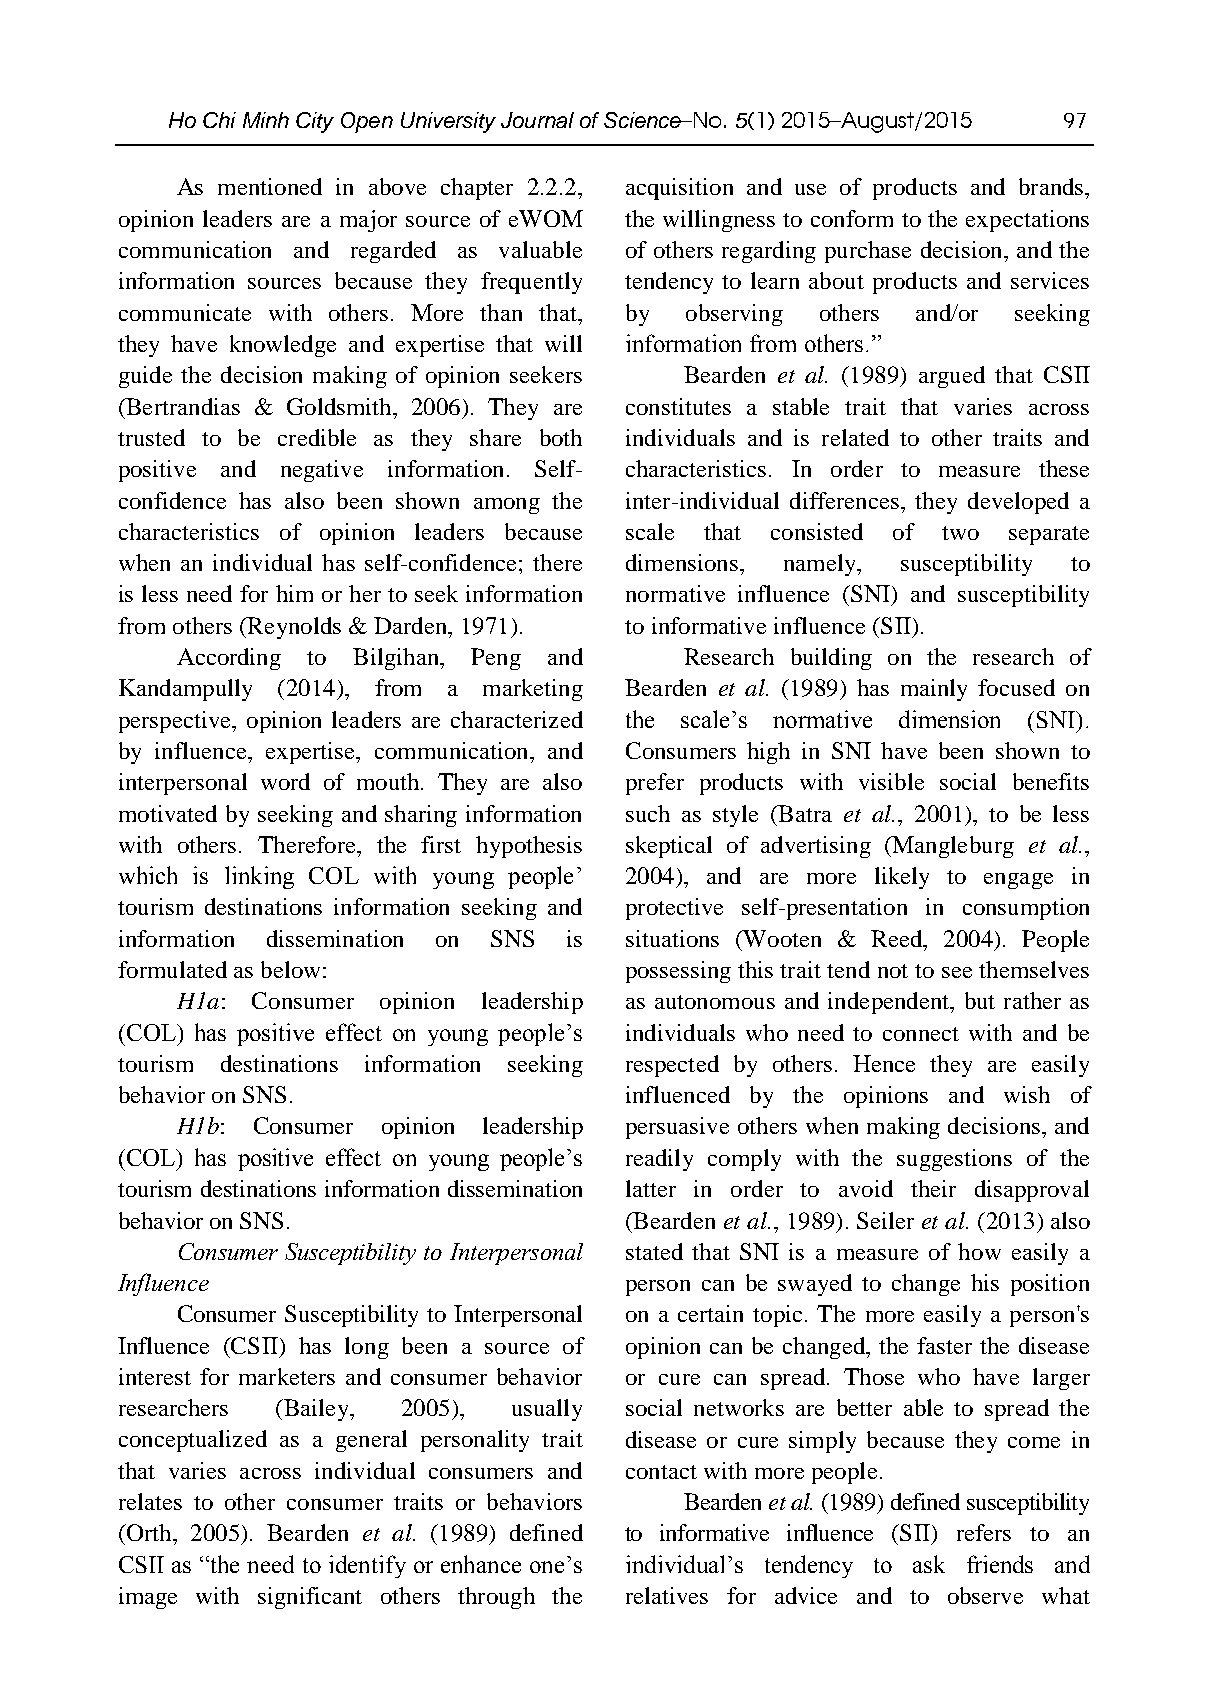 The image size is (1208, 1708). I want to click on likely, so click(902, 878).
